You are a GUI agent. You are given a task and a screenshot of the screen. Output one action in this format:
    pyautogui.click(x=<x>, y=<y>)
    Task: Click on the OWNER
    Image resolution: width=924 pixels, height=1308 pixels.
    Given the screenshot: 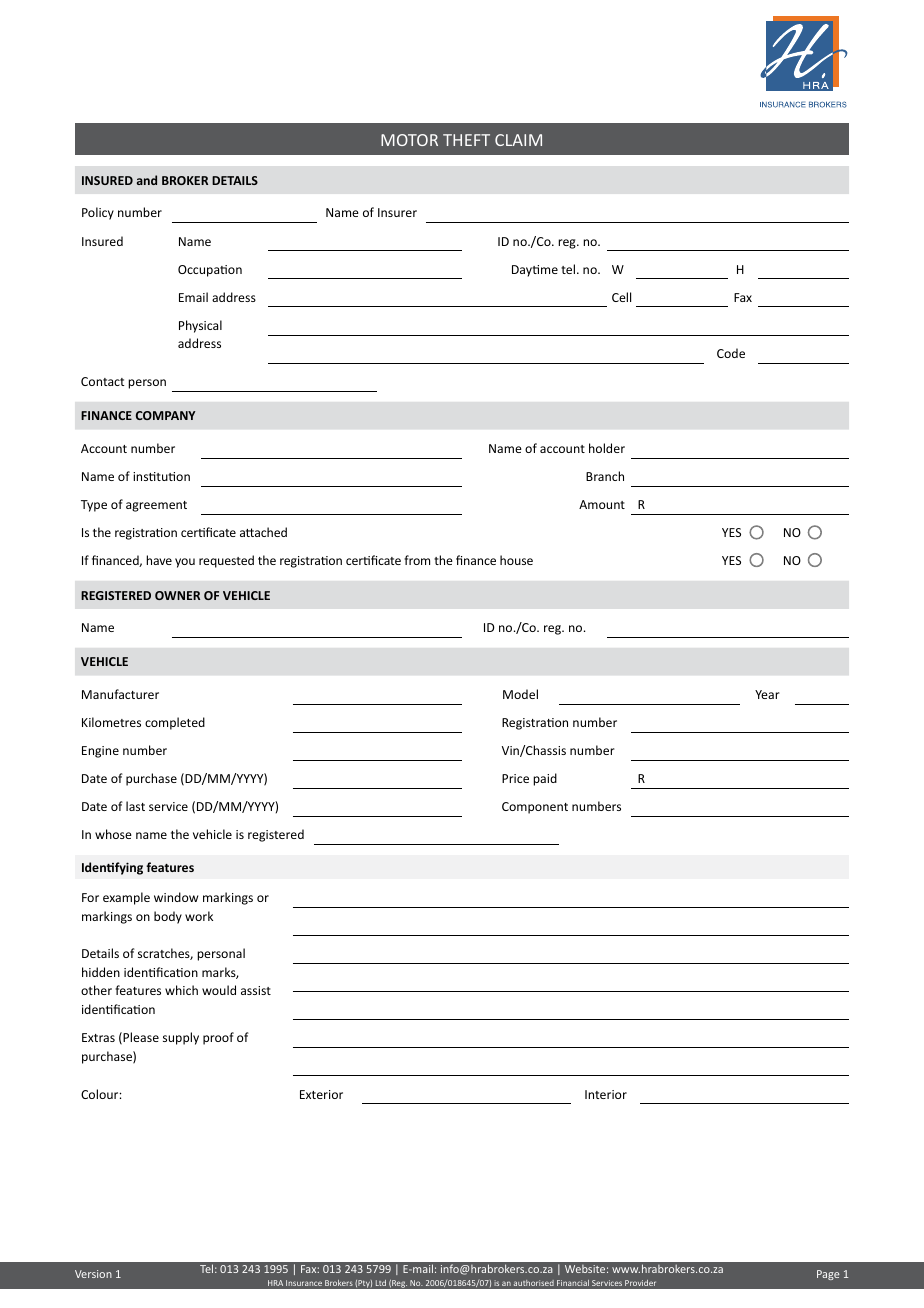 What is the action you would take?
    pyautogui.click(x=177, y=595)
